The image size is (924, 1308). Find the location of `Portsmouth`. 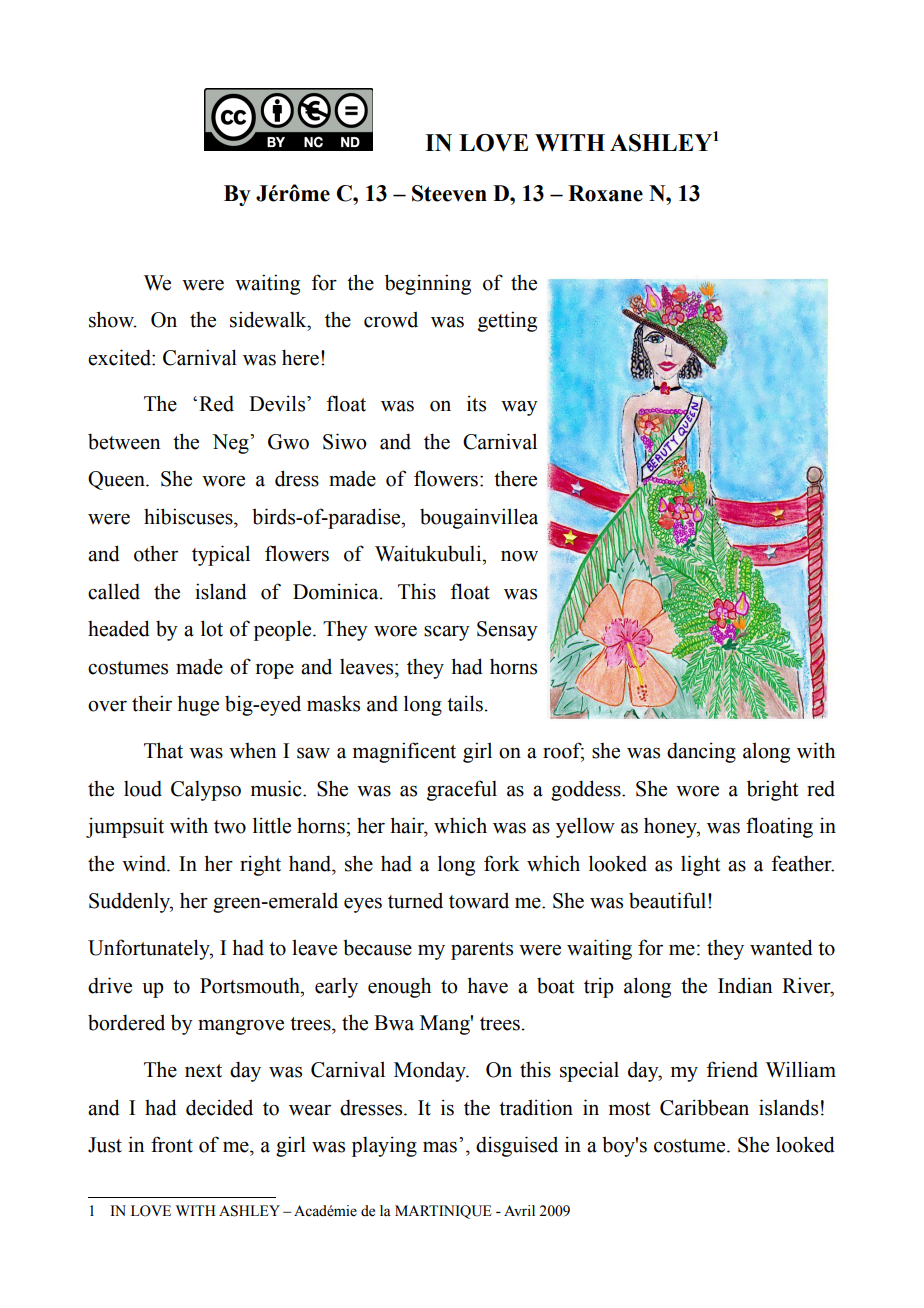

Portsmouth is located at coordinates (251, 986).
